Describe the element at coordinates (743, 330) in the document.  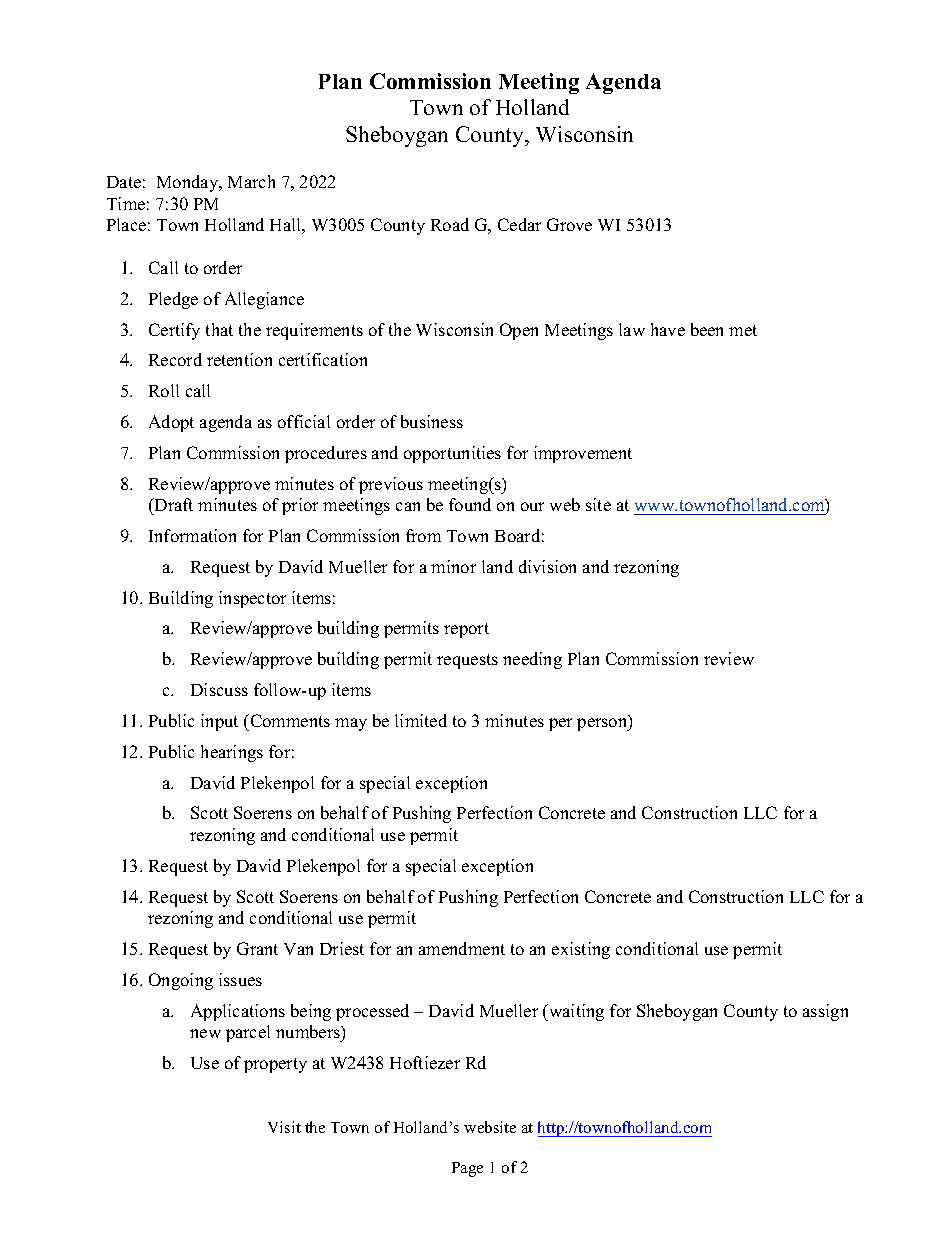
I see `met` at that location.
